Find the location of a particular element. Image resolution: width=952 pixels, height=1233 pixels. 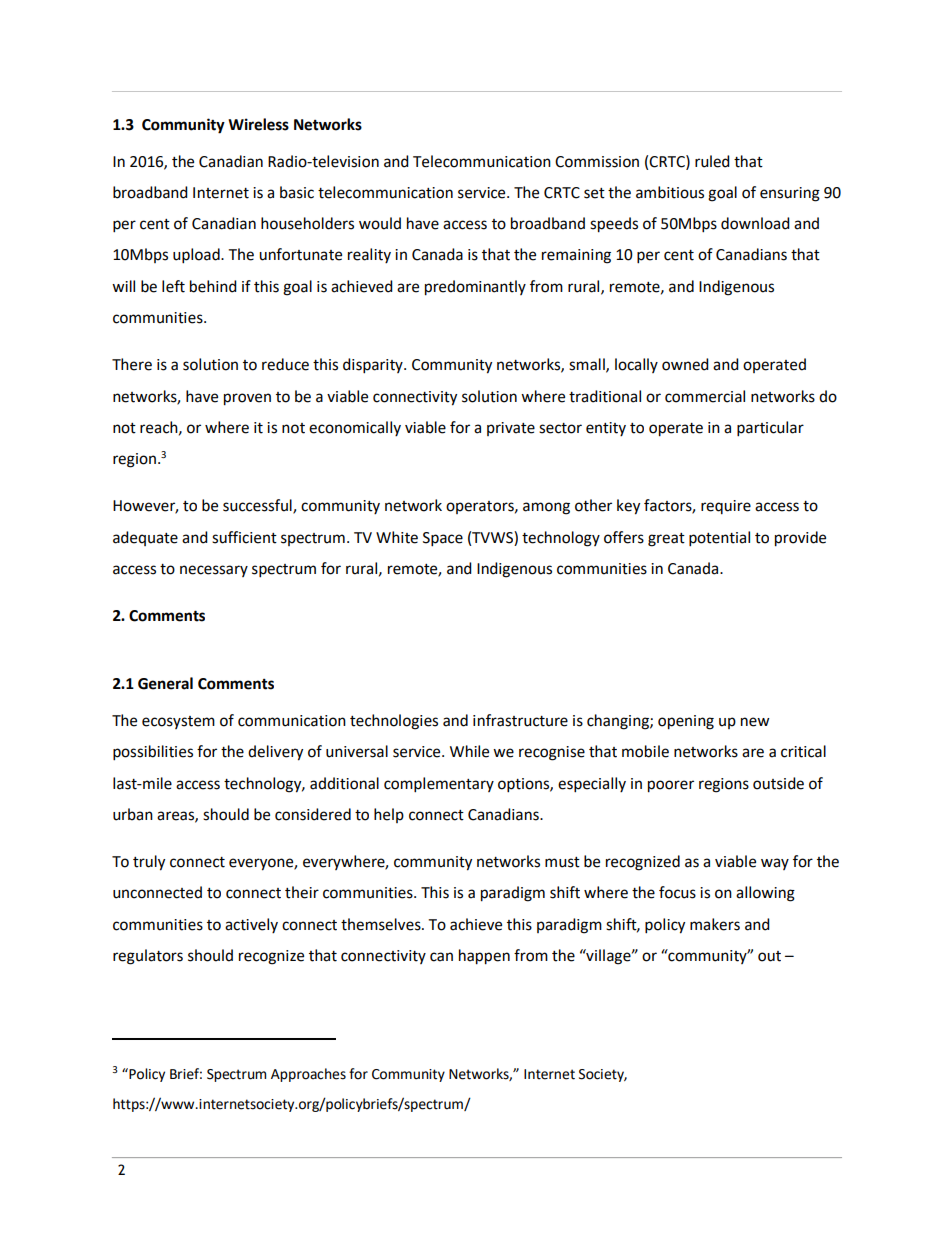

ecosystem is located at coordinates (178, 722).
